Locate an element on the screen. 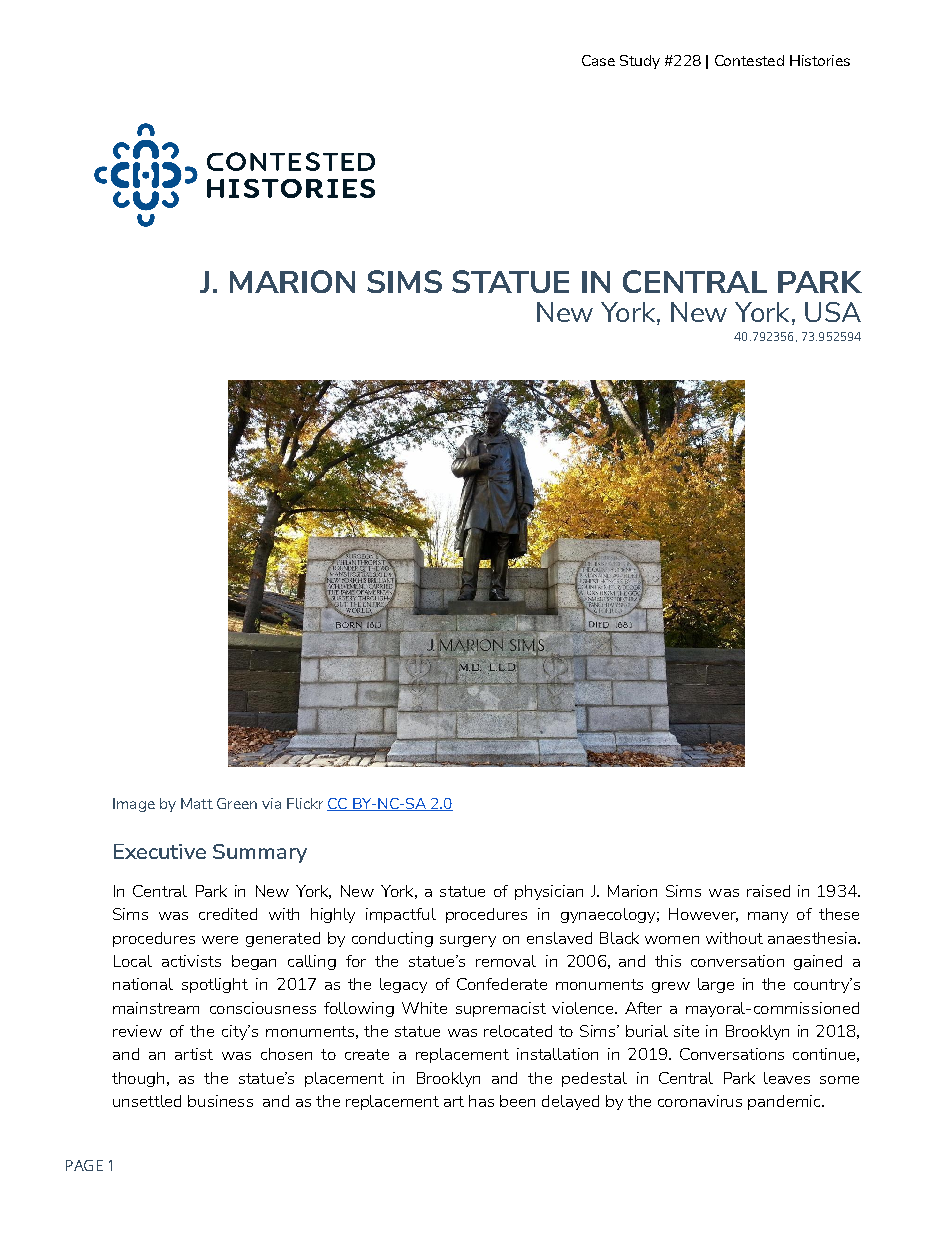 This screenshot has height=1233, width=952. USA is located at coordinates (833, 312).
